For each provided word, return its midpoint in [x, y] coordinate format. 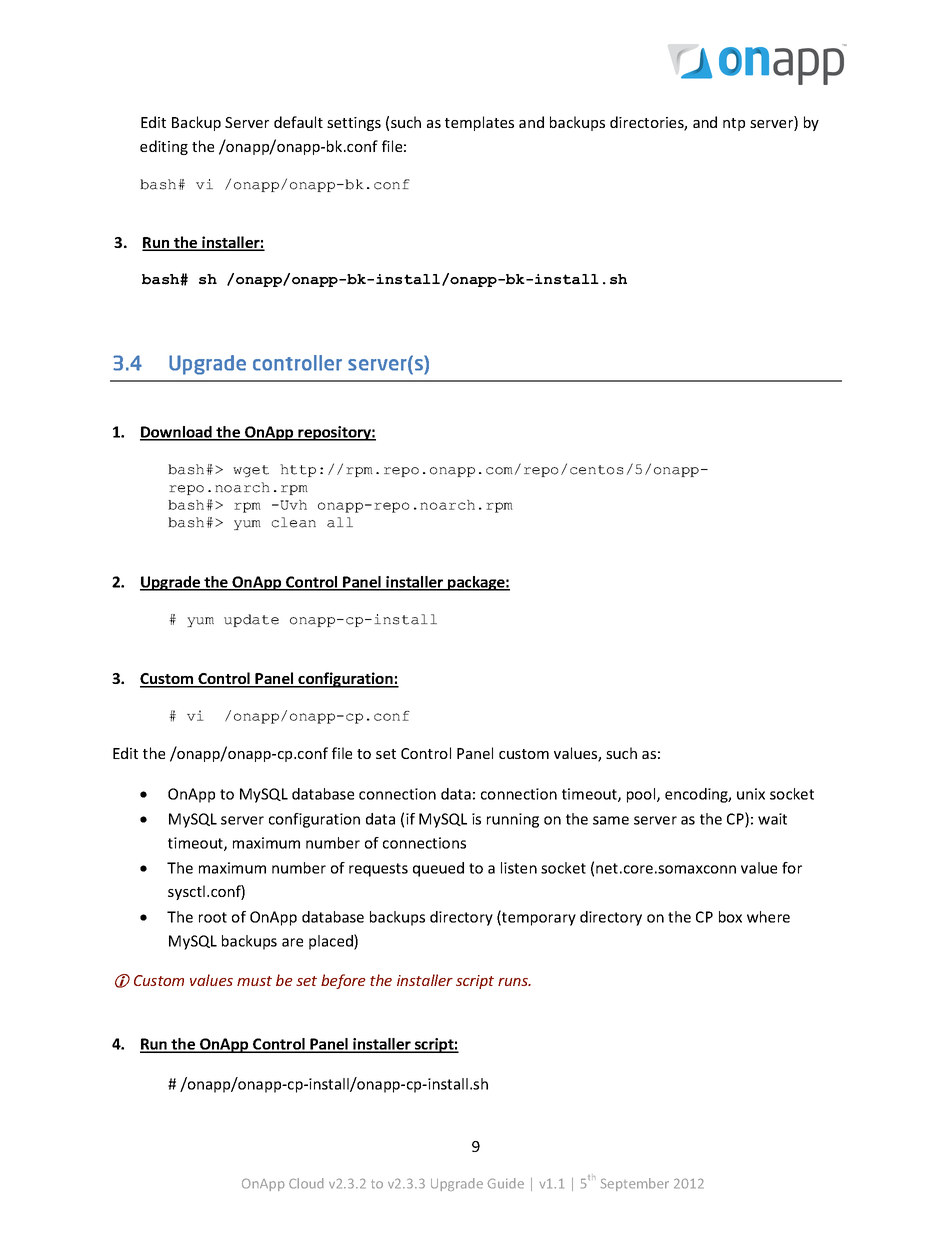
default [298, 122]
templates [479, 123]
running [513, 820]
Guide [505, 1183]
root [213, 917]
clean [294, 522]
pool [642, 795]
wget [251, 471]
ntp [734, 124]
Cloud [306, 1183]
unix [751, 794]
